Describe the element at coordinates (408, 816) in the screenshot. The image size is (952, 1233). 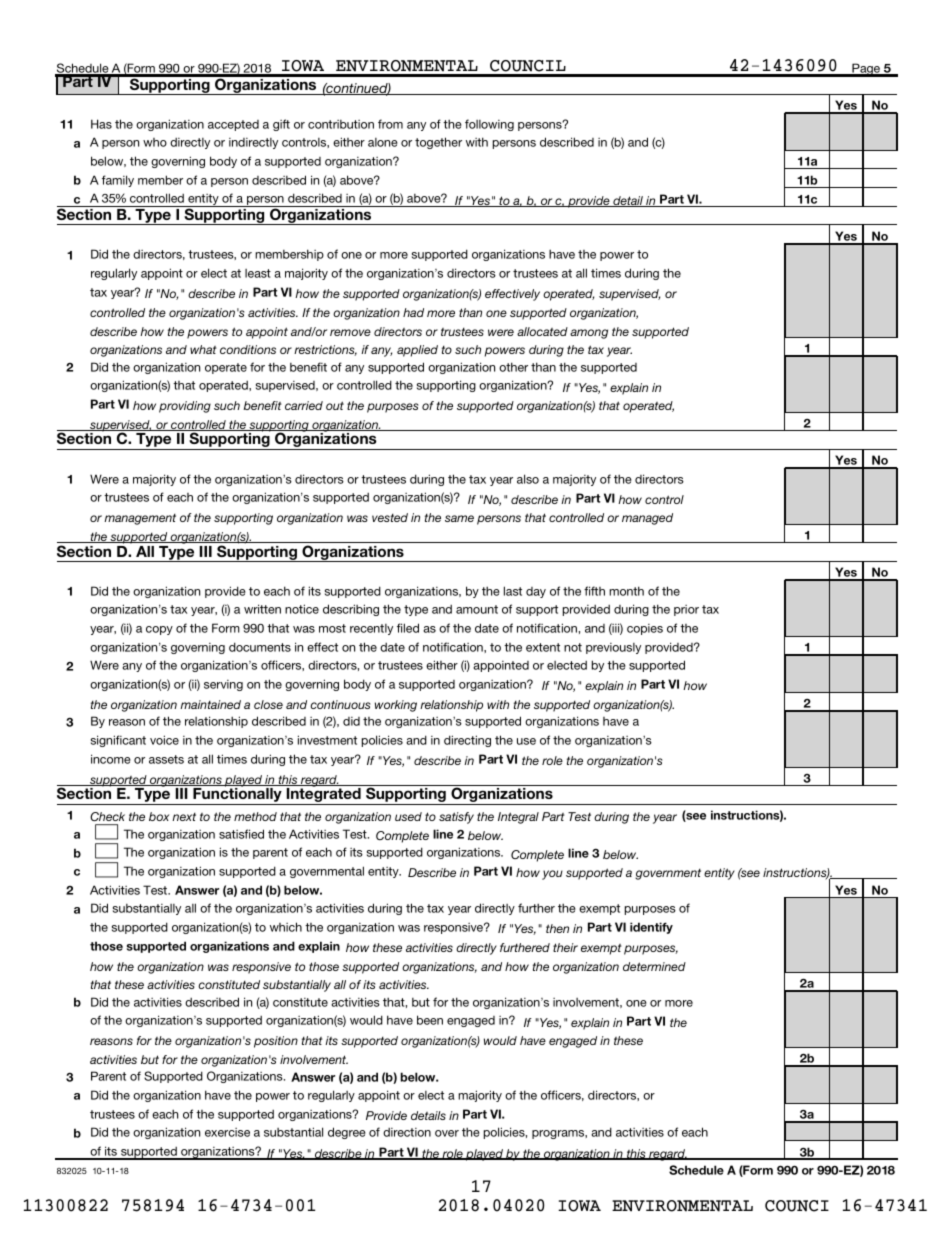
I see `used` at that location.
